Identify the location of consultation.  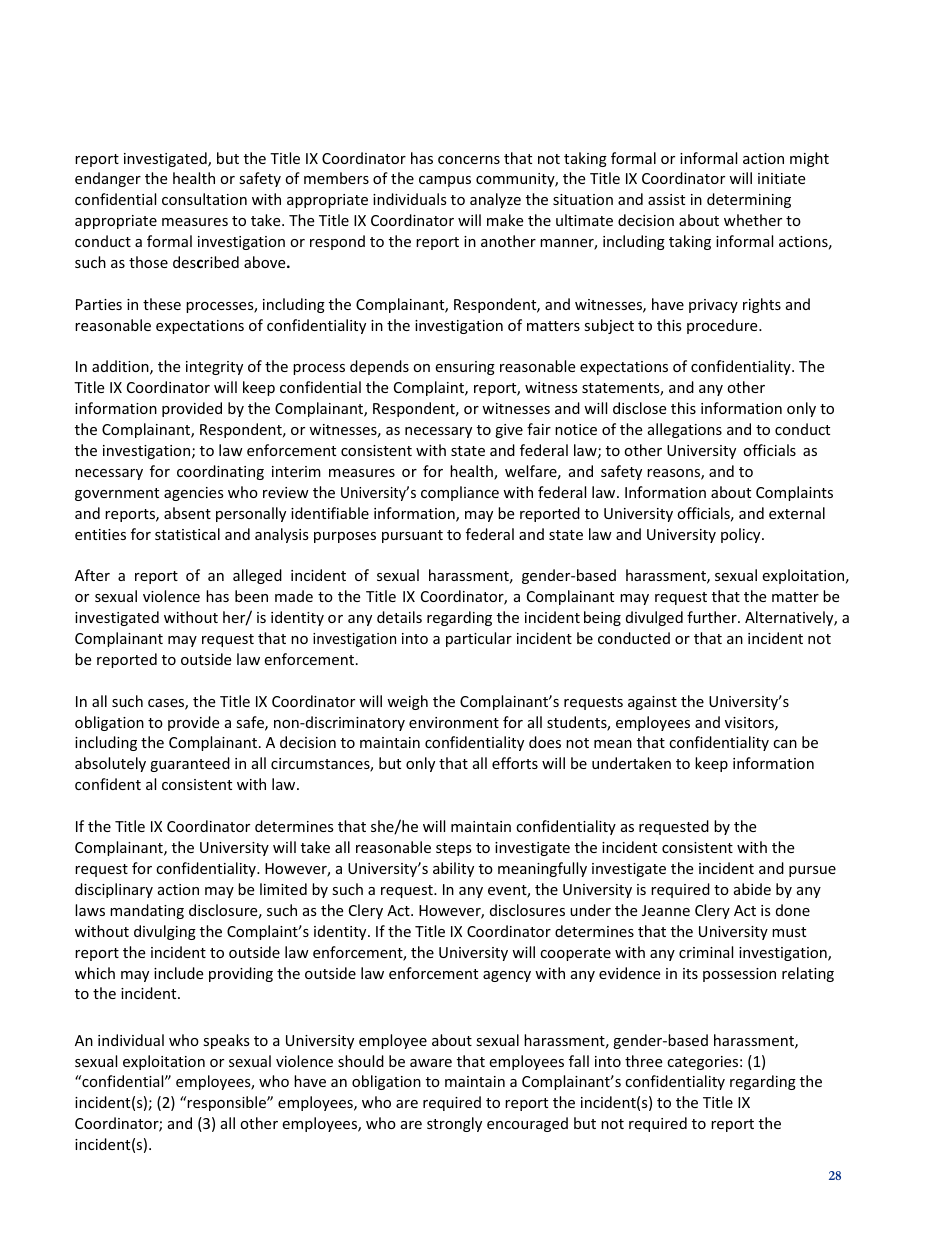
(204, 199).
